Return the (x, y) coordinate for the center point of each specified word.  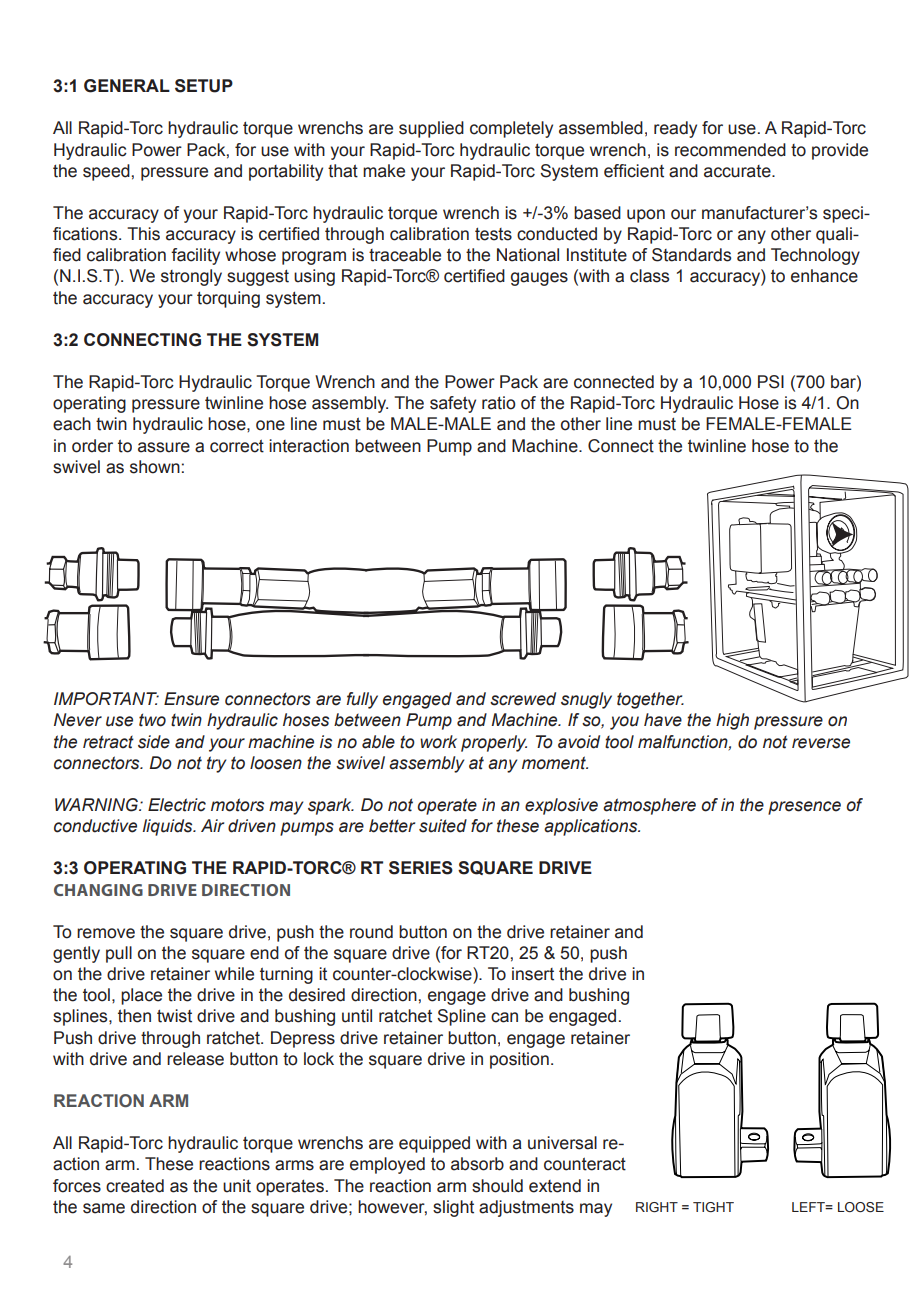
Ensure (191, 699)
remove (106, 933)
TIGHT (713, 1207)
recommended (730, 150)
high (732, 721)
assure (164, 447)
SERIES (421, 868)
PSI (771, 382)
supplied (431, 129)
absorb (477, 1164)
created (135, 1186)
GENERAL (127, 86)
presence (804, 808)
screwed (523, 699)
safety (453, 404)
